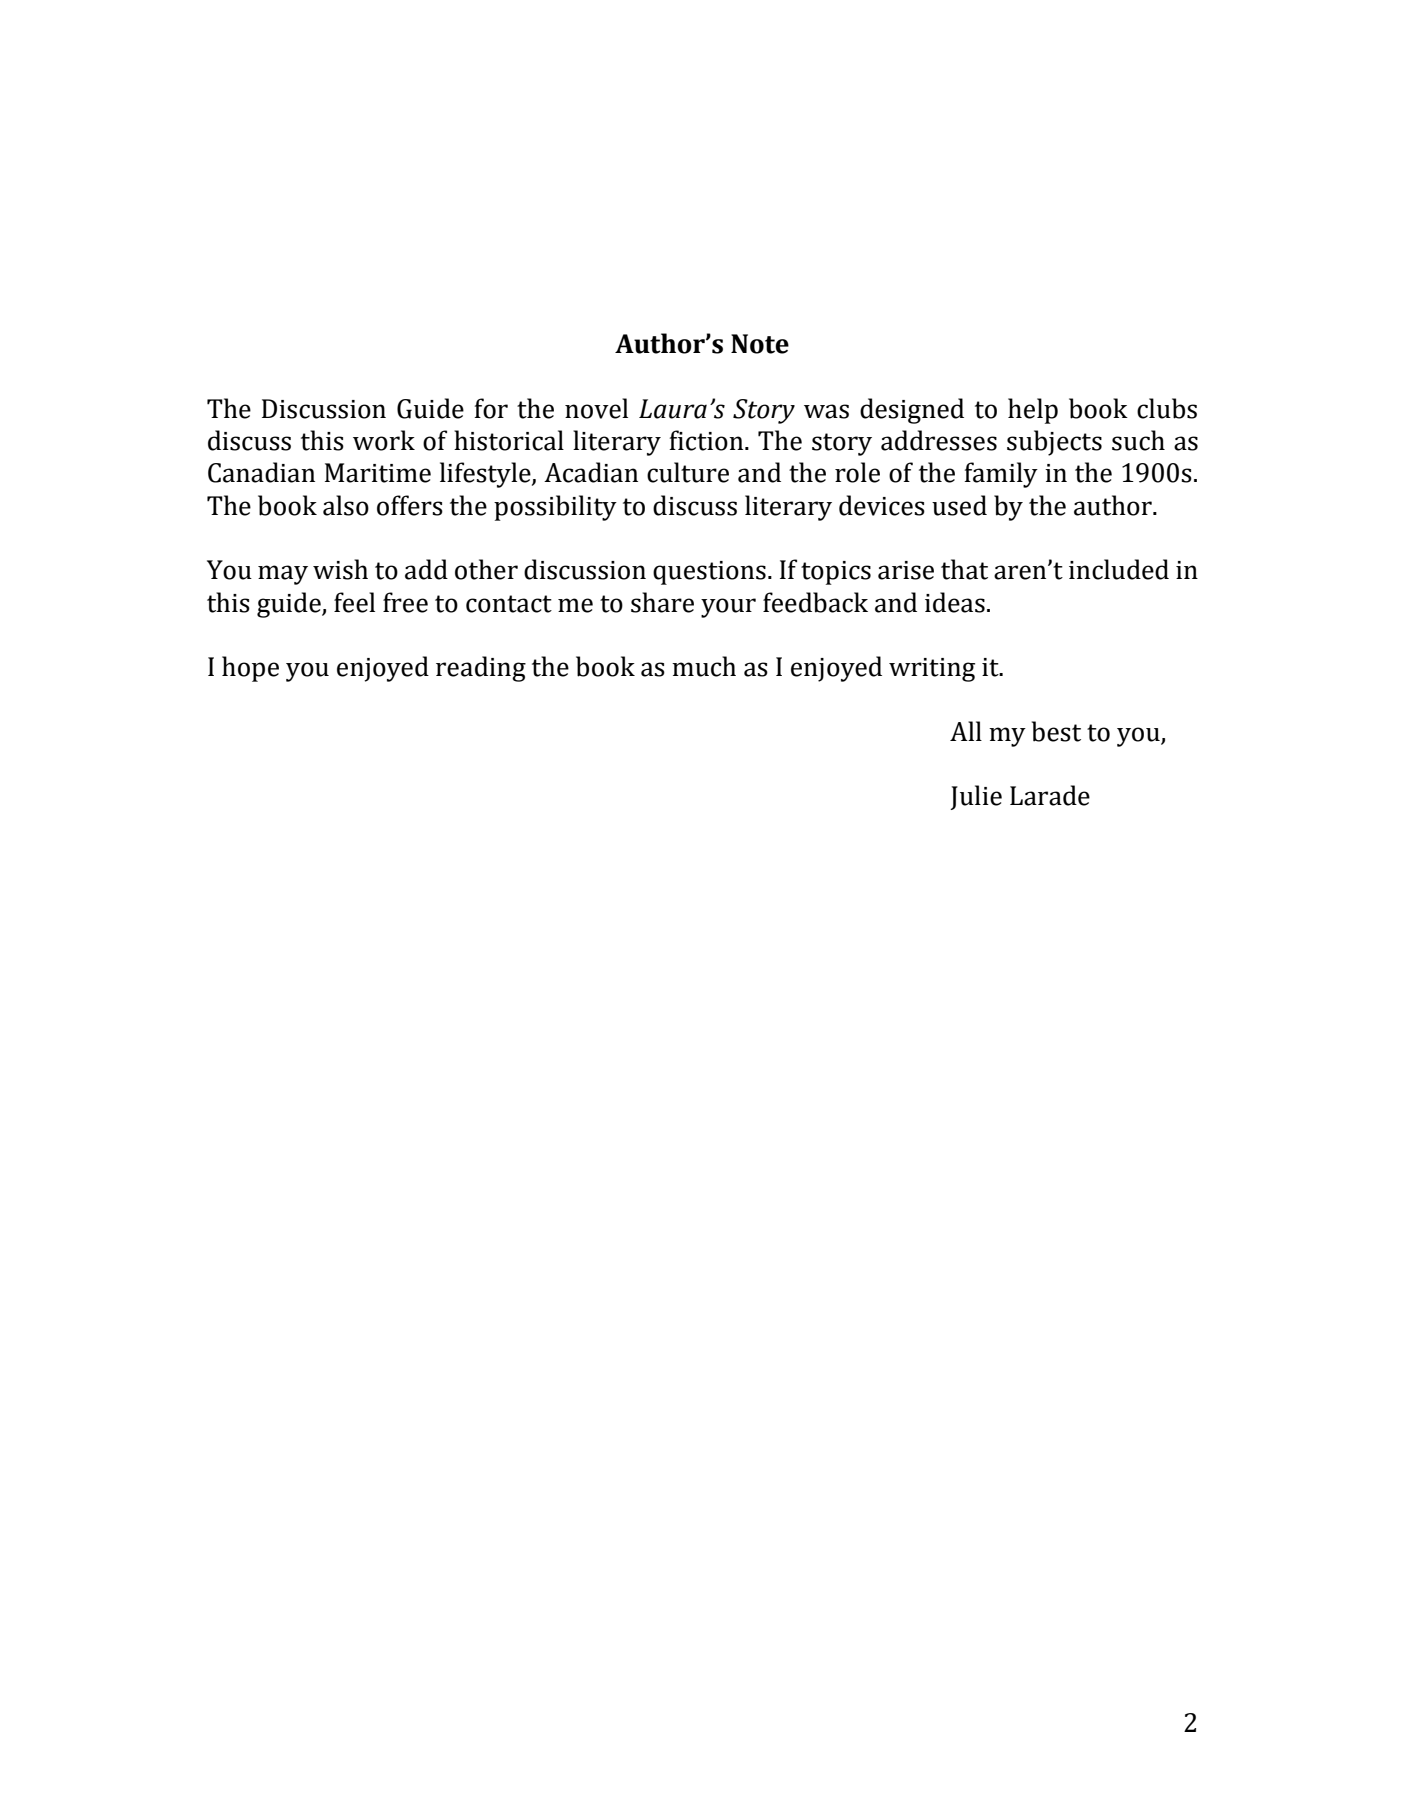 The height and width of the page is (1819, 1405). Describe the element at coordinates (250, 669) in the page. I see `hope` at that location.
